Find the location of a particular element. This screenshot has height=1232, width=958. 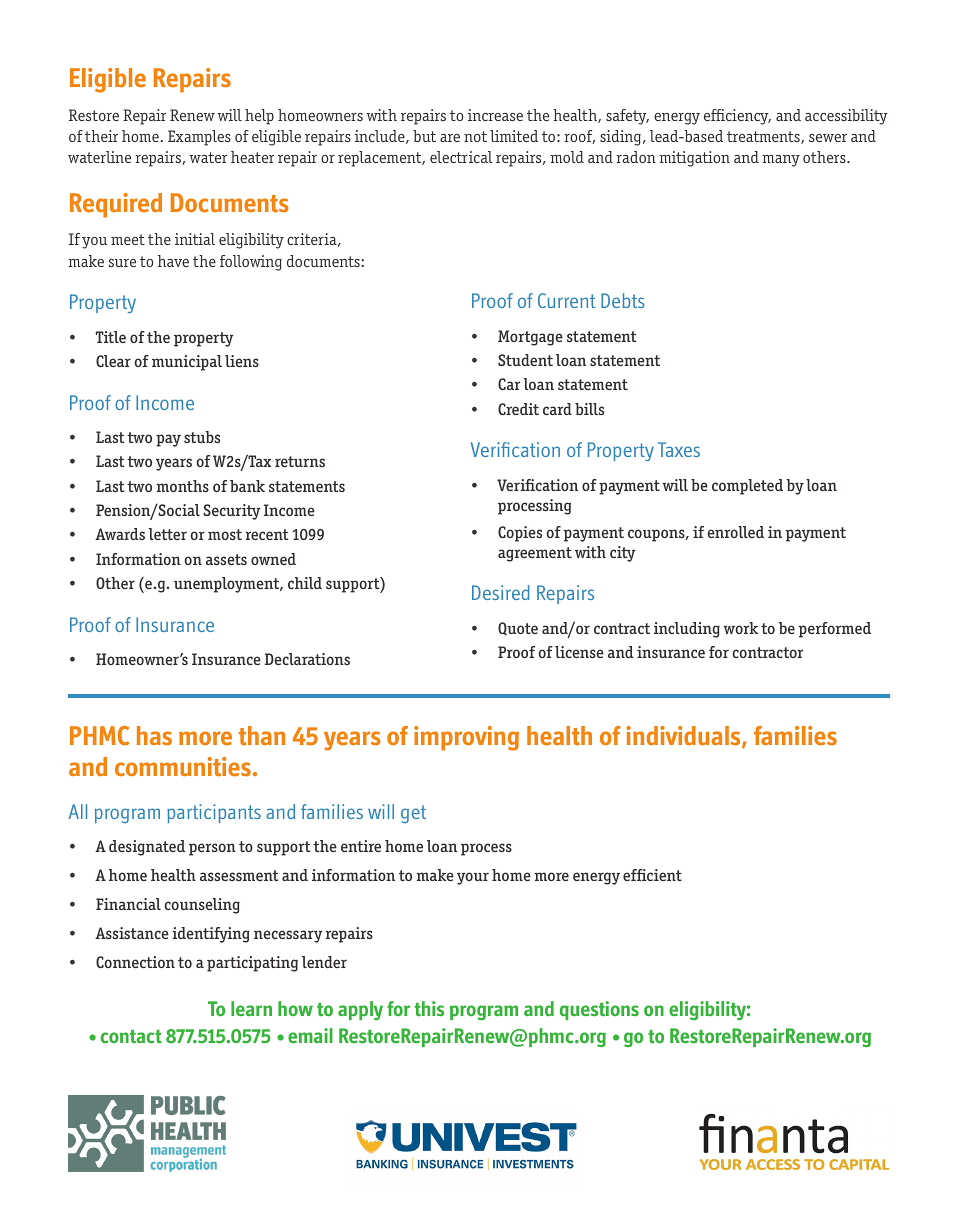

get is located at coordinates (413, 814).
